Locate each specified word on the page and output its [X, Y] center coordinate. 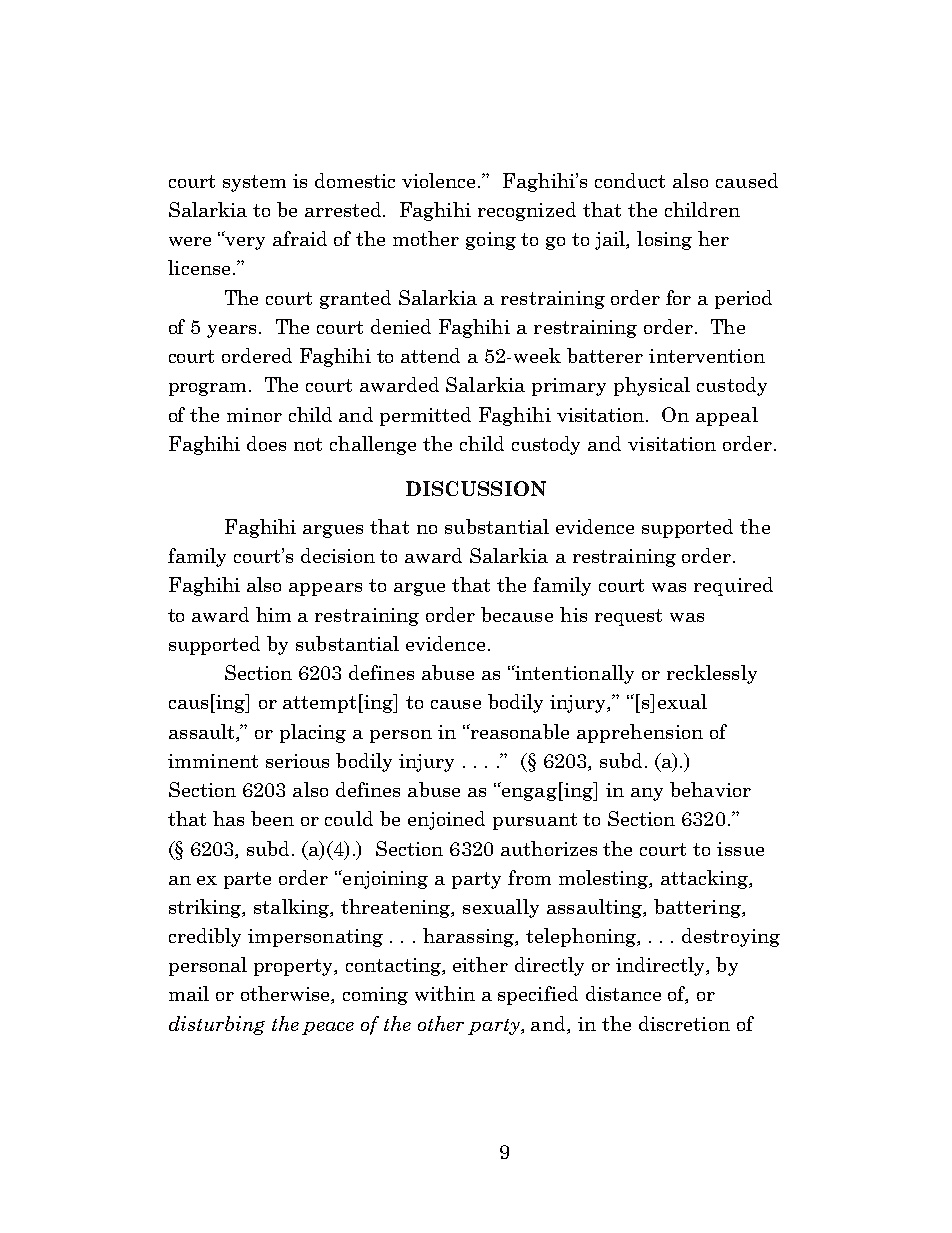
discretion [684, 1023]
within [445, 993]
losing [664, 240]
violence [440, 180]
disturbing [217, 1025]
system [254, 183]
